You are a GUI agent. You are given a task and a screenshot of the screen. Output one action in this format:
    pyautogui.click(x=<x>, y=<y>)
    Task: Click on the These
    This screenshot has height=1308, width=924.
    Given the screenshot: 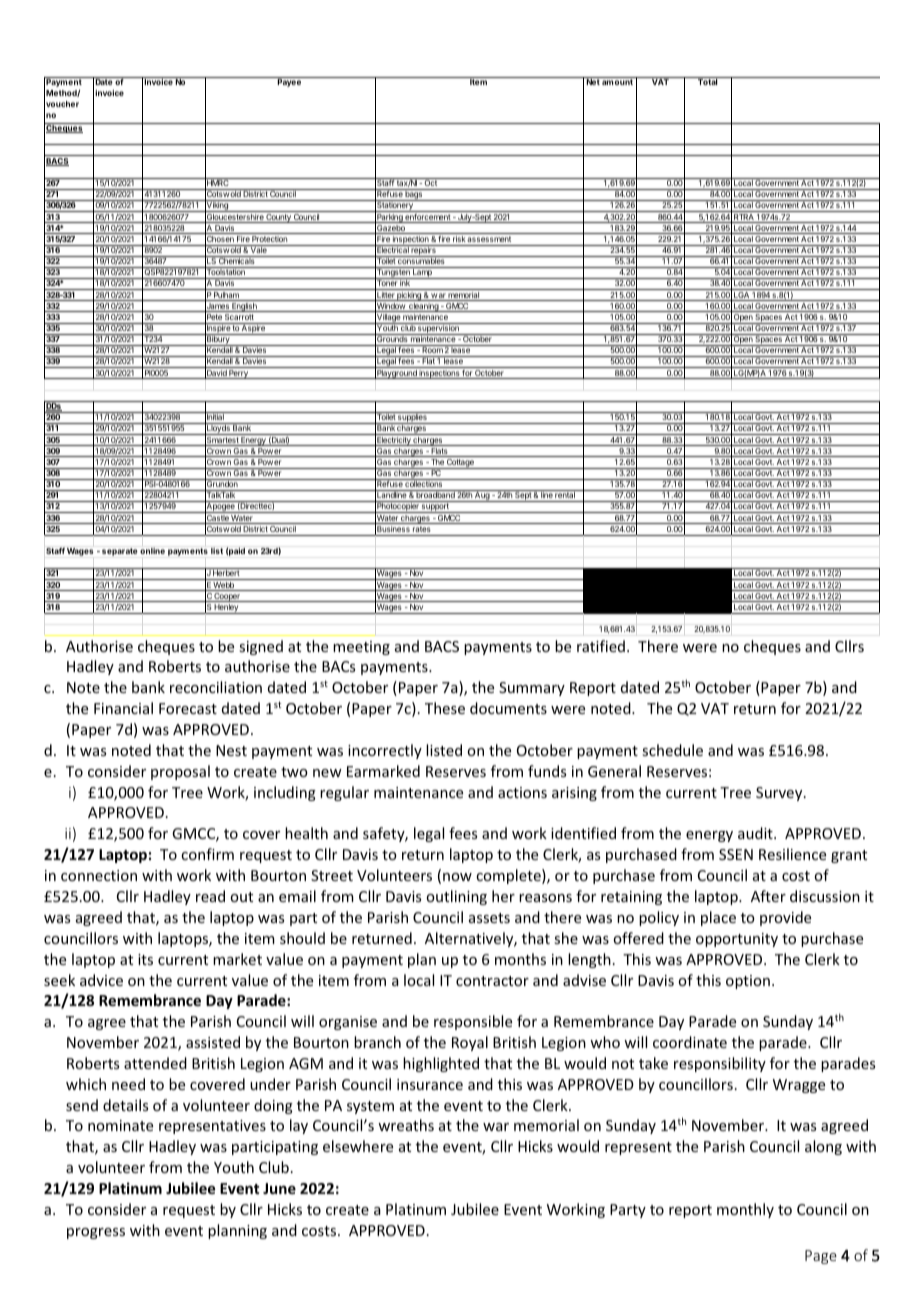 What is the action you would take?
    pyautogui.click(x=445, y=708)
